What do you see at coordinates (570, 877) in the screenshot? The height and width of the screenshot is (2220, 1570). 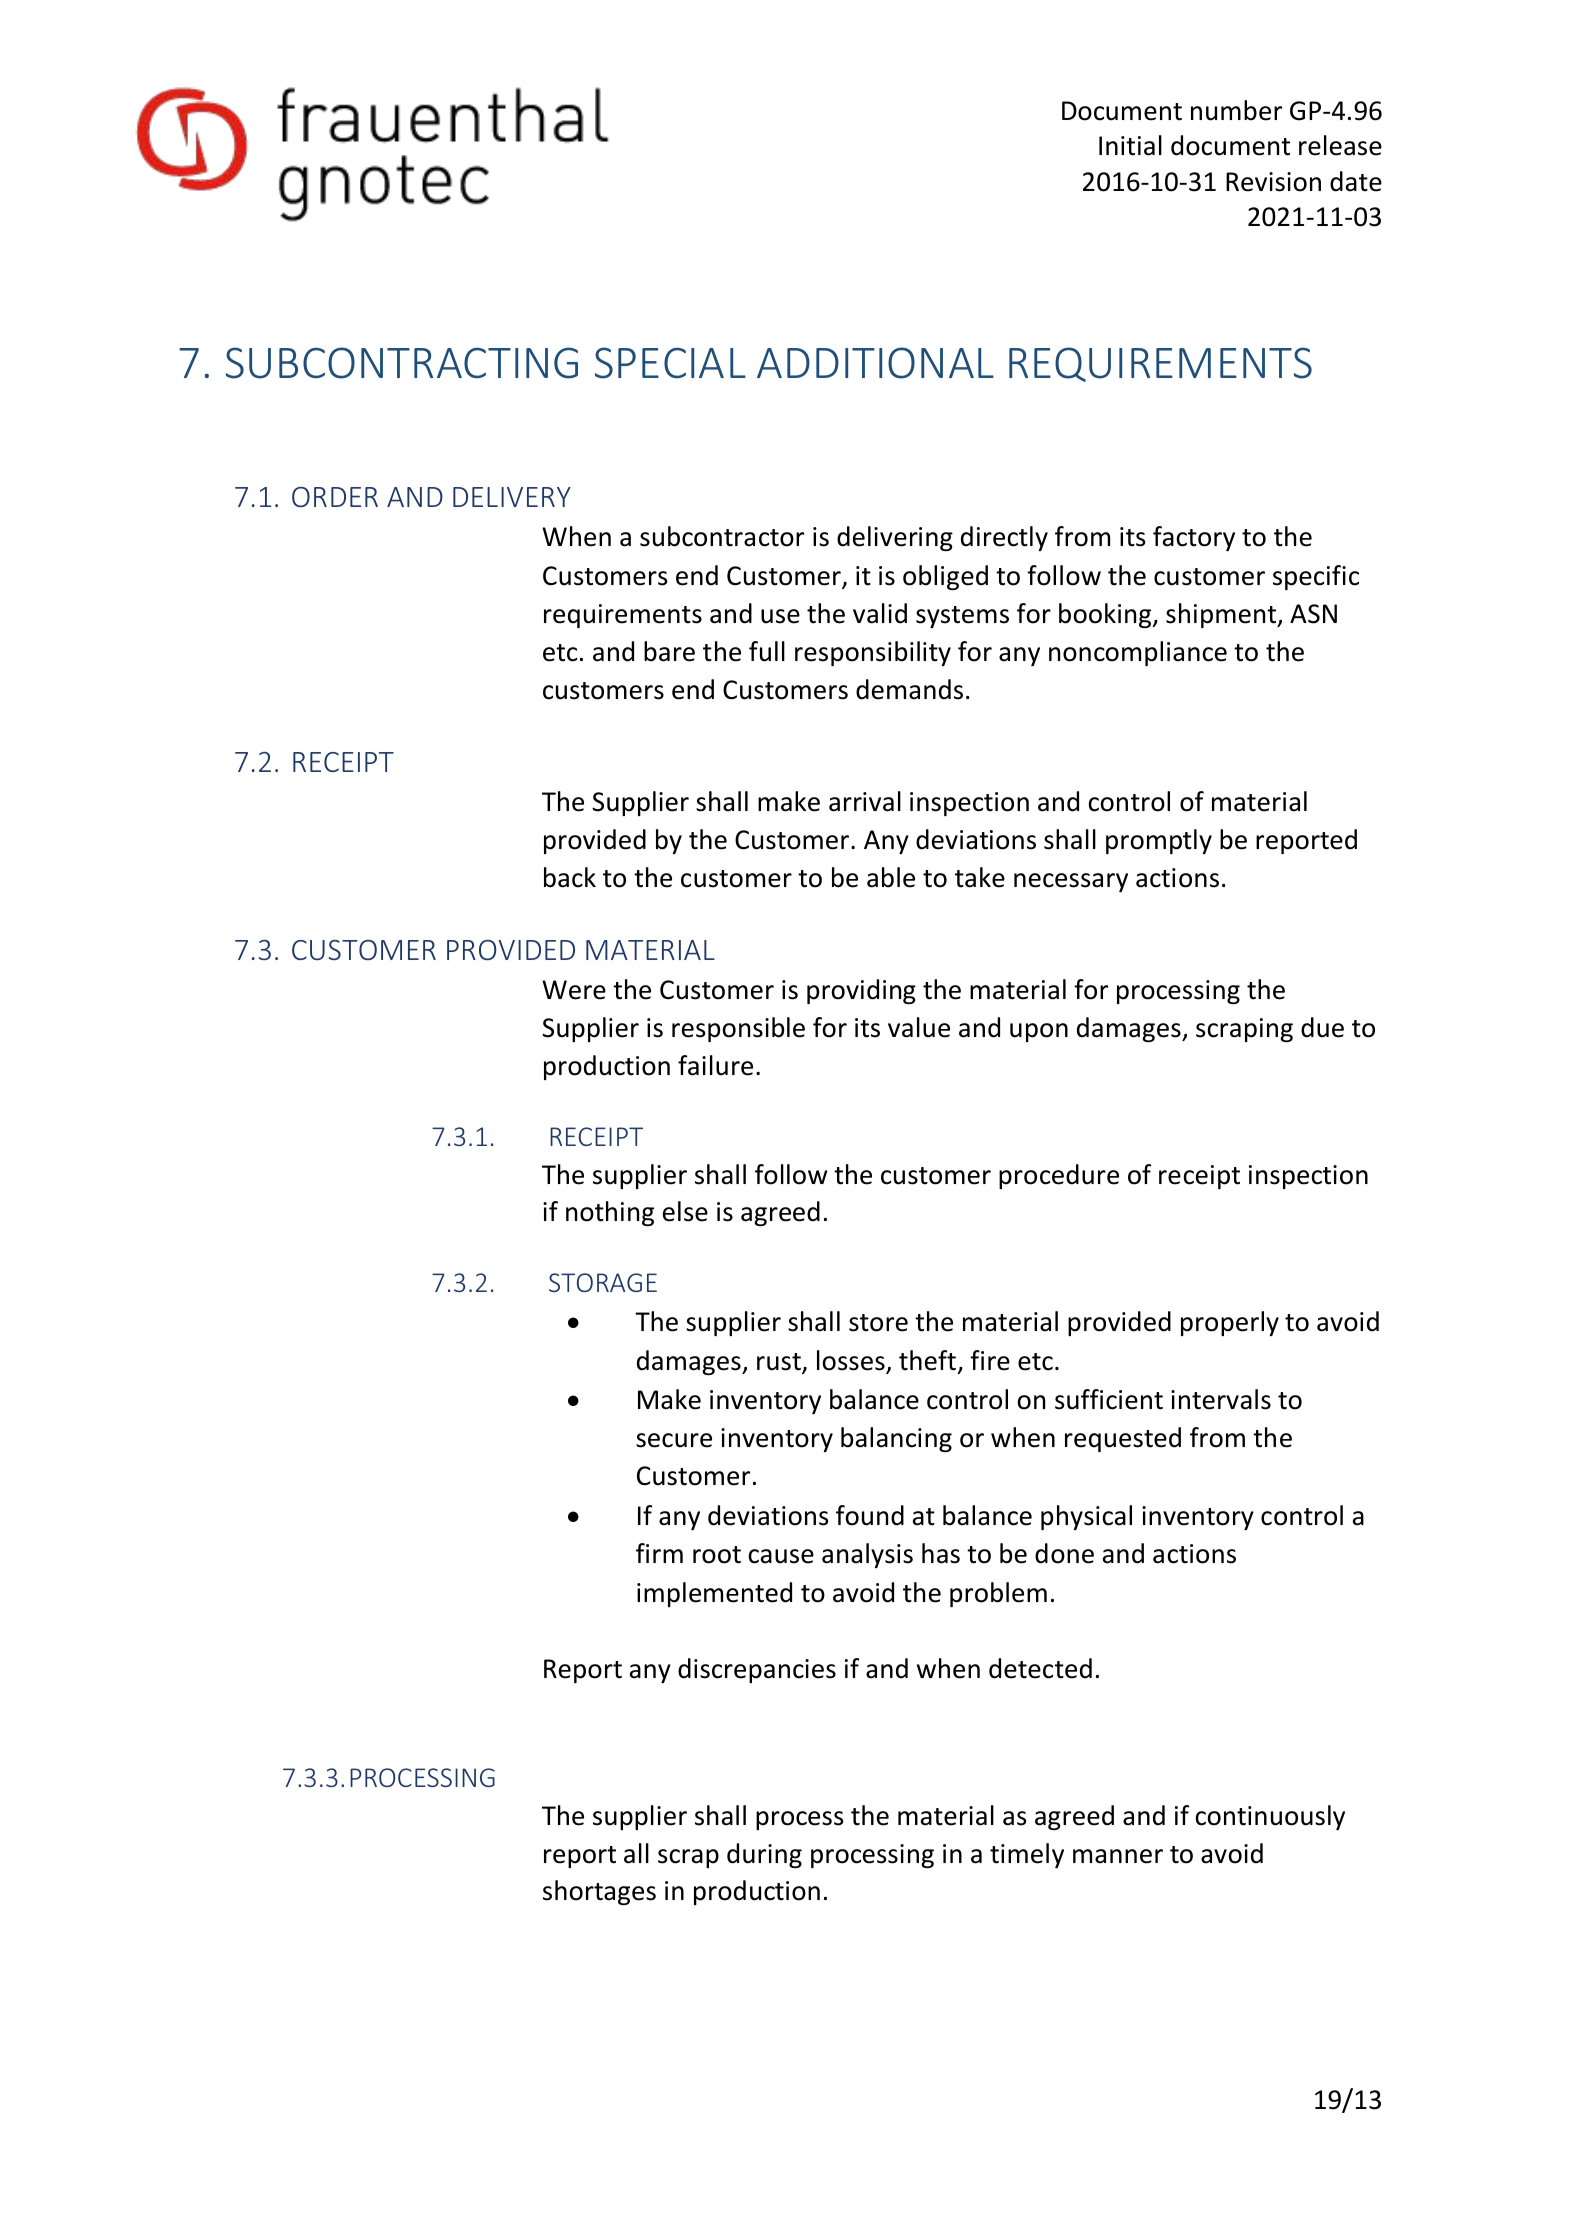 I see `back` at bounding box center [570, 877].
